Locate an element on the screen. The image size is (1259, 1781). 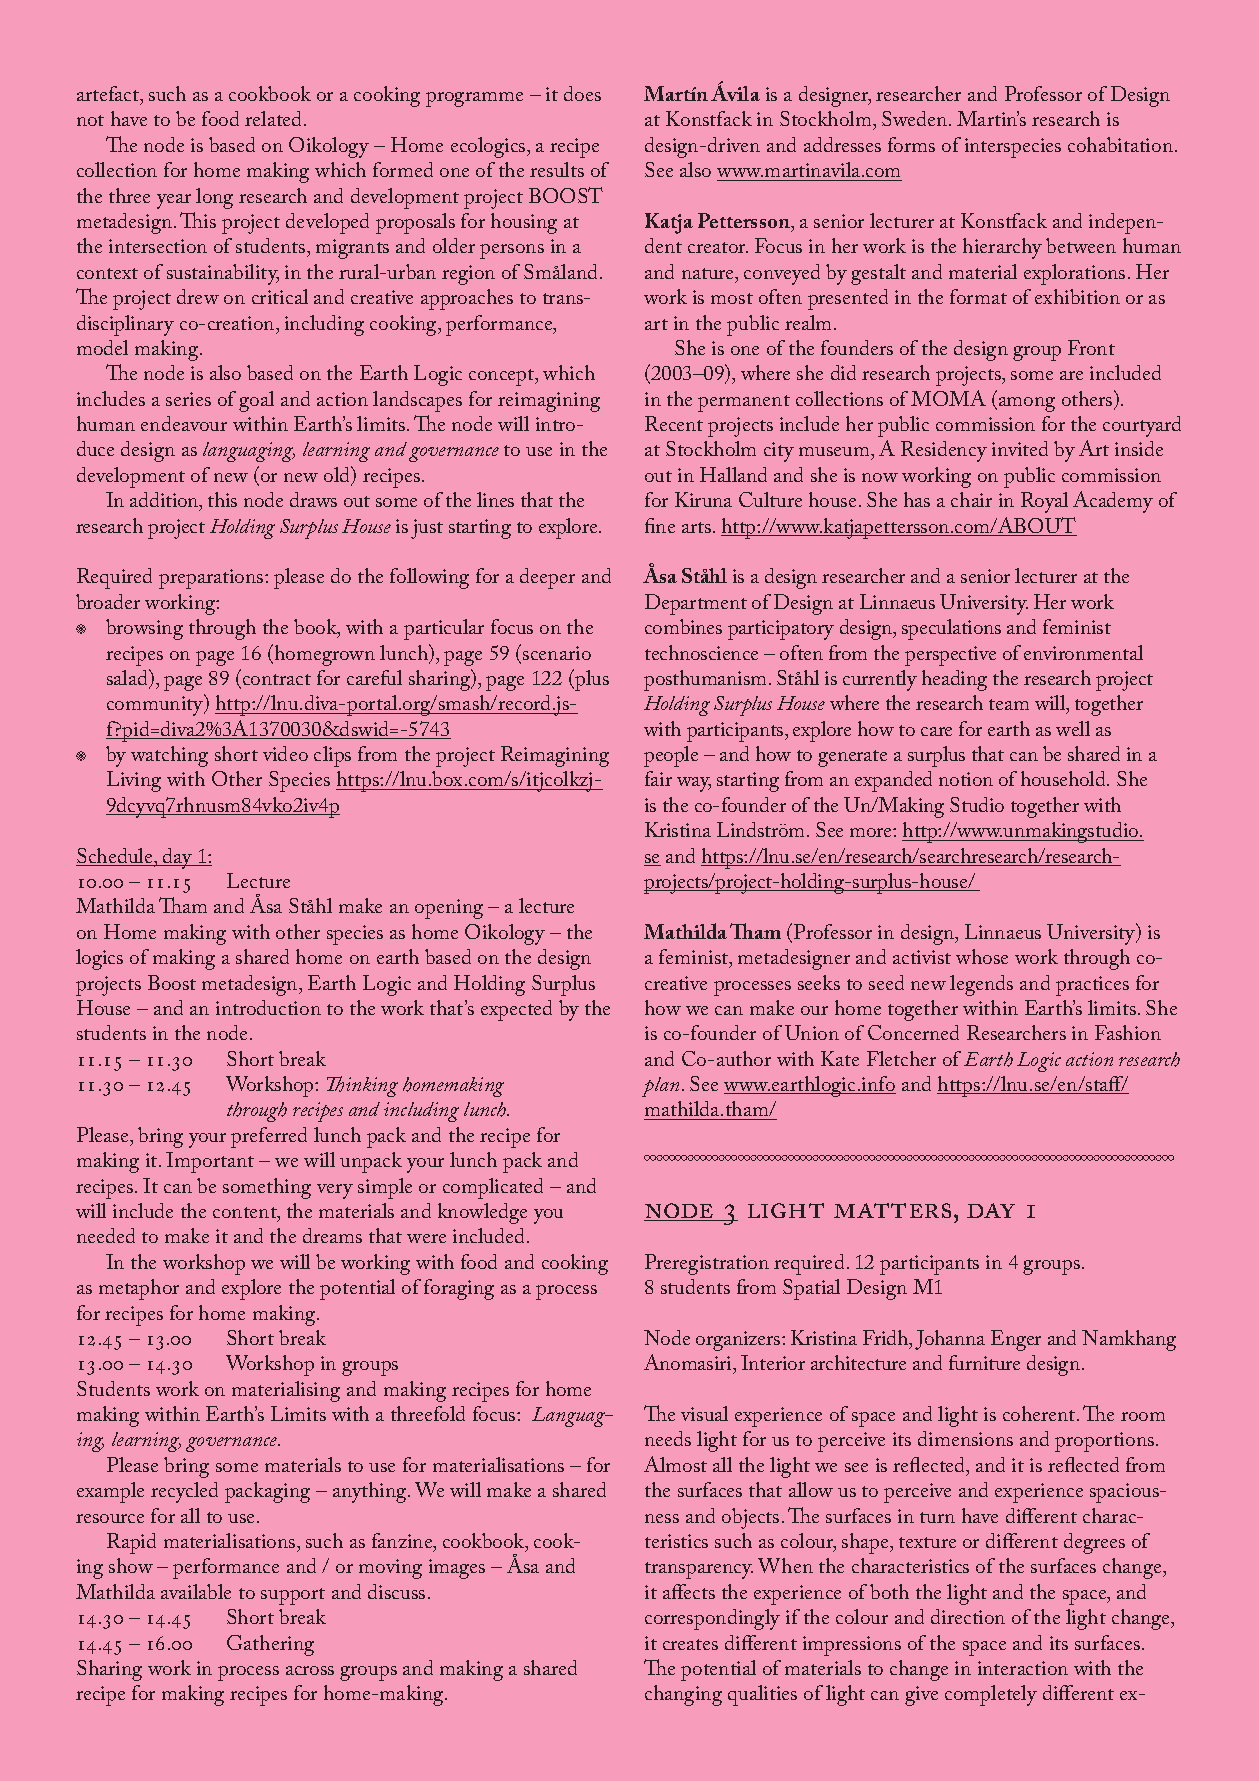
cohabitation is located at coordinates (1120, 144).
